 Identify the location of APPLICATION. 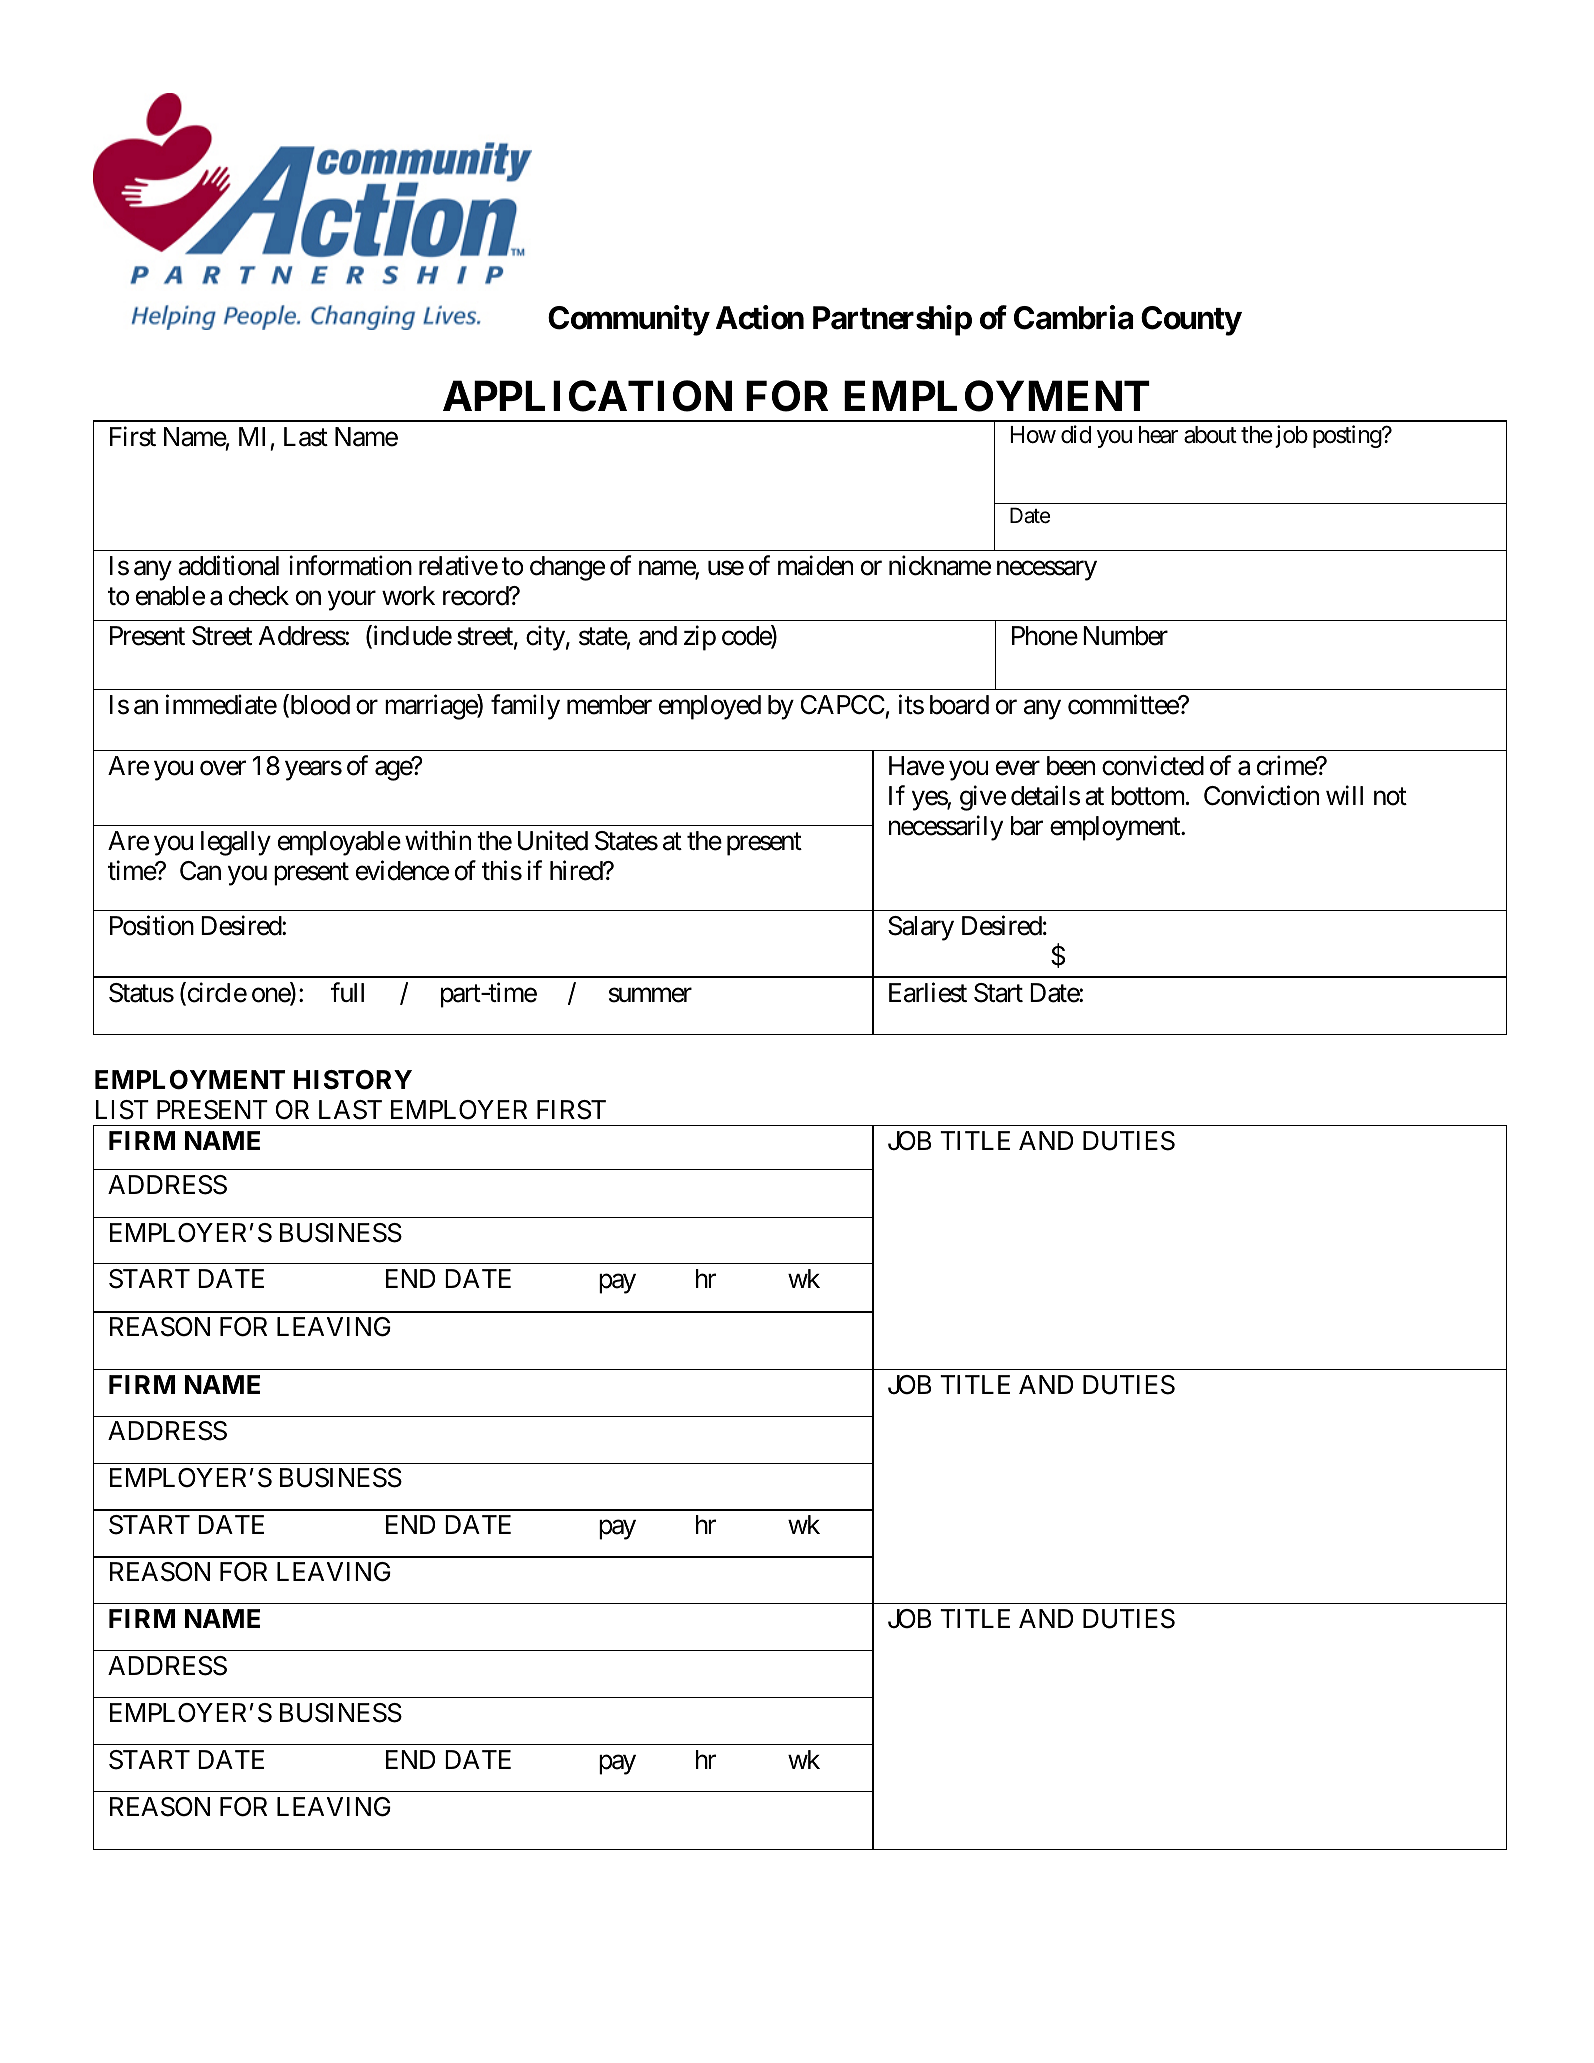
(587, 396).
